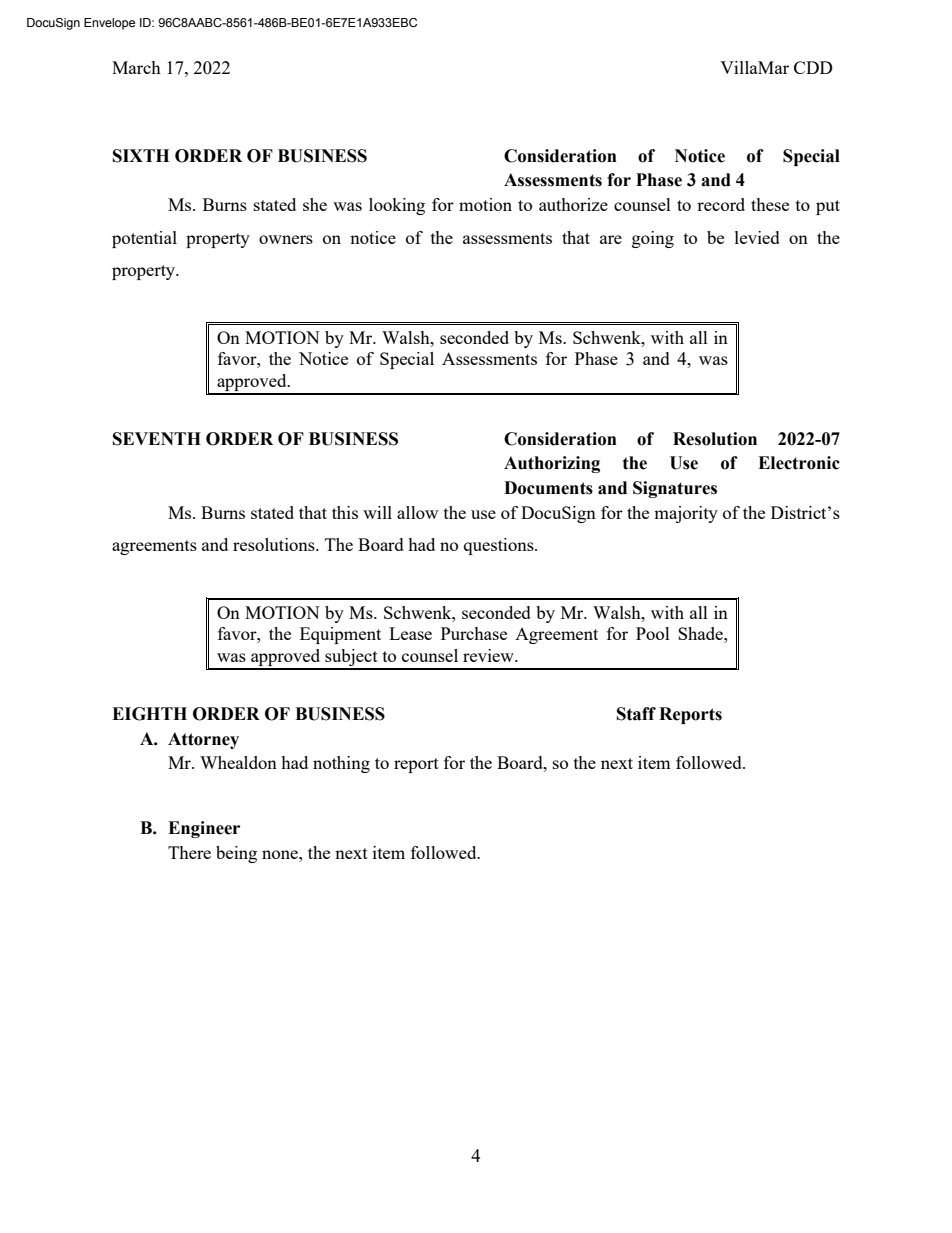 Image resolution: width=952 pixels, height=1233 pixels. Describe the element at coordinates (500, 546) in the page. I see `questions` at that location.
